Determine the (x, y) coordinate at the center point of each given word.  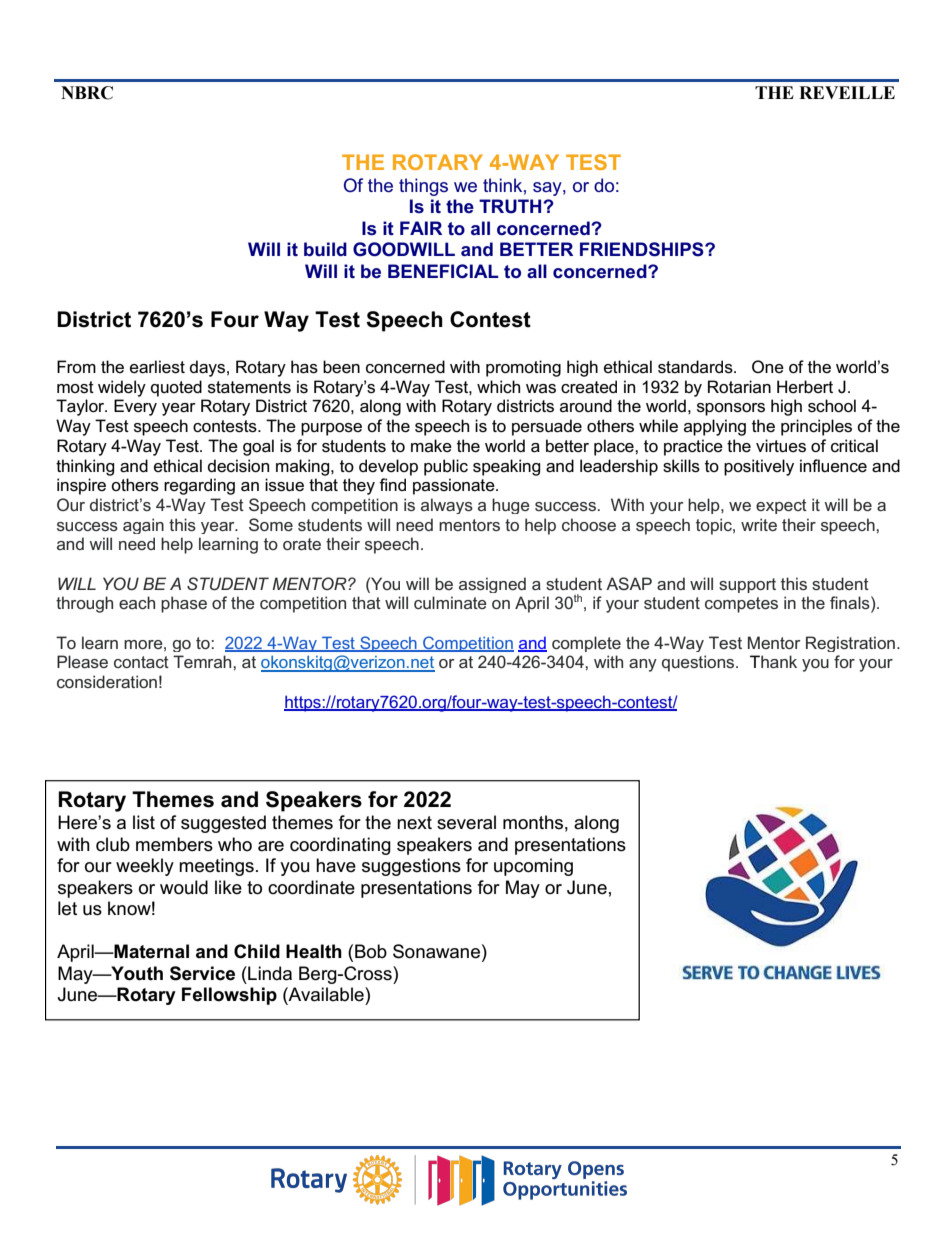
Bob (371, 951)
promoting (523, 368)
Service (202, 973)
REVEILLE (847, 92)
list (144, 822)
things (423, 187)
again (143, 526)
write (759, 524)
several (466, 822)
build (325, 249)
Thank (773, 661)
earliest (157, 367)
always (447, 506)
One (768, 367)
